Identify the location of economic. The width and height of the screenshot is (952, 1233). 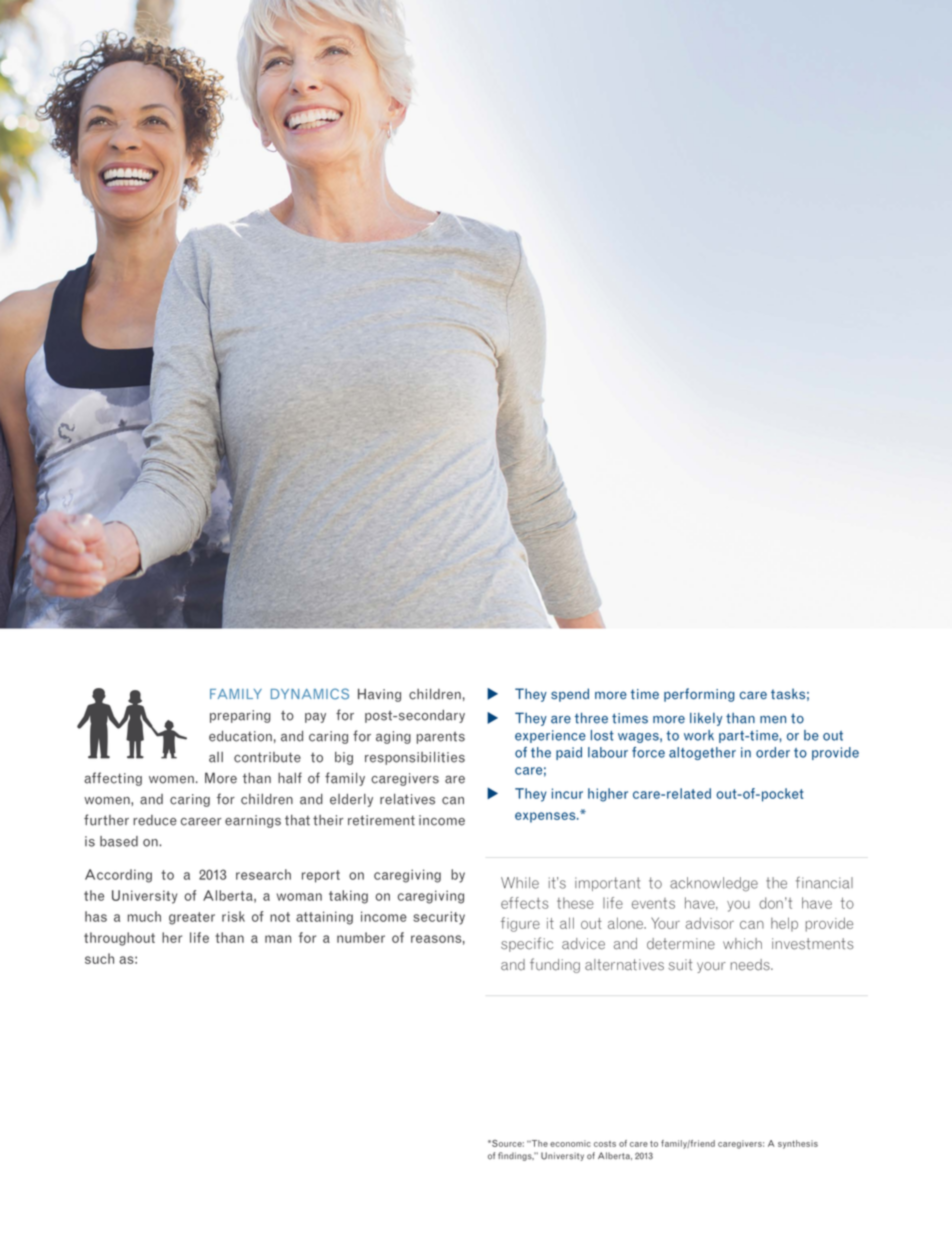
(570, 1143).
